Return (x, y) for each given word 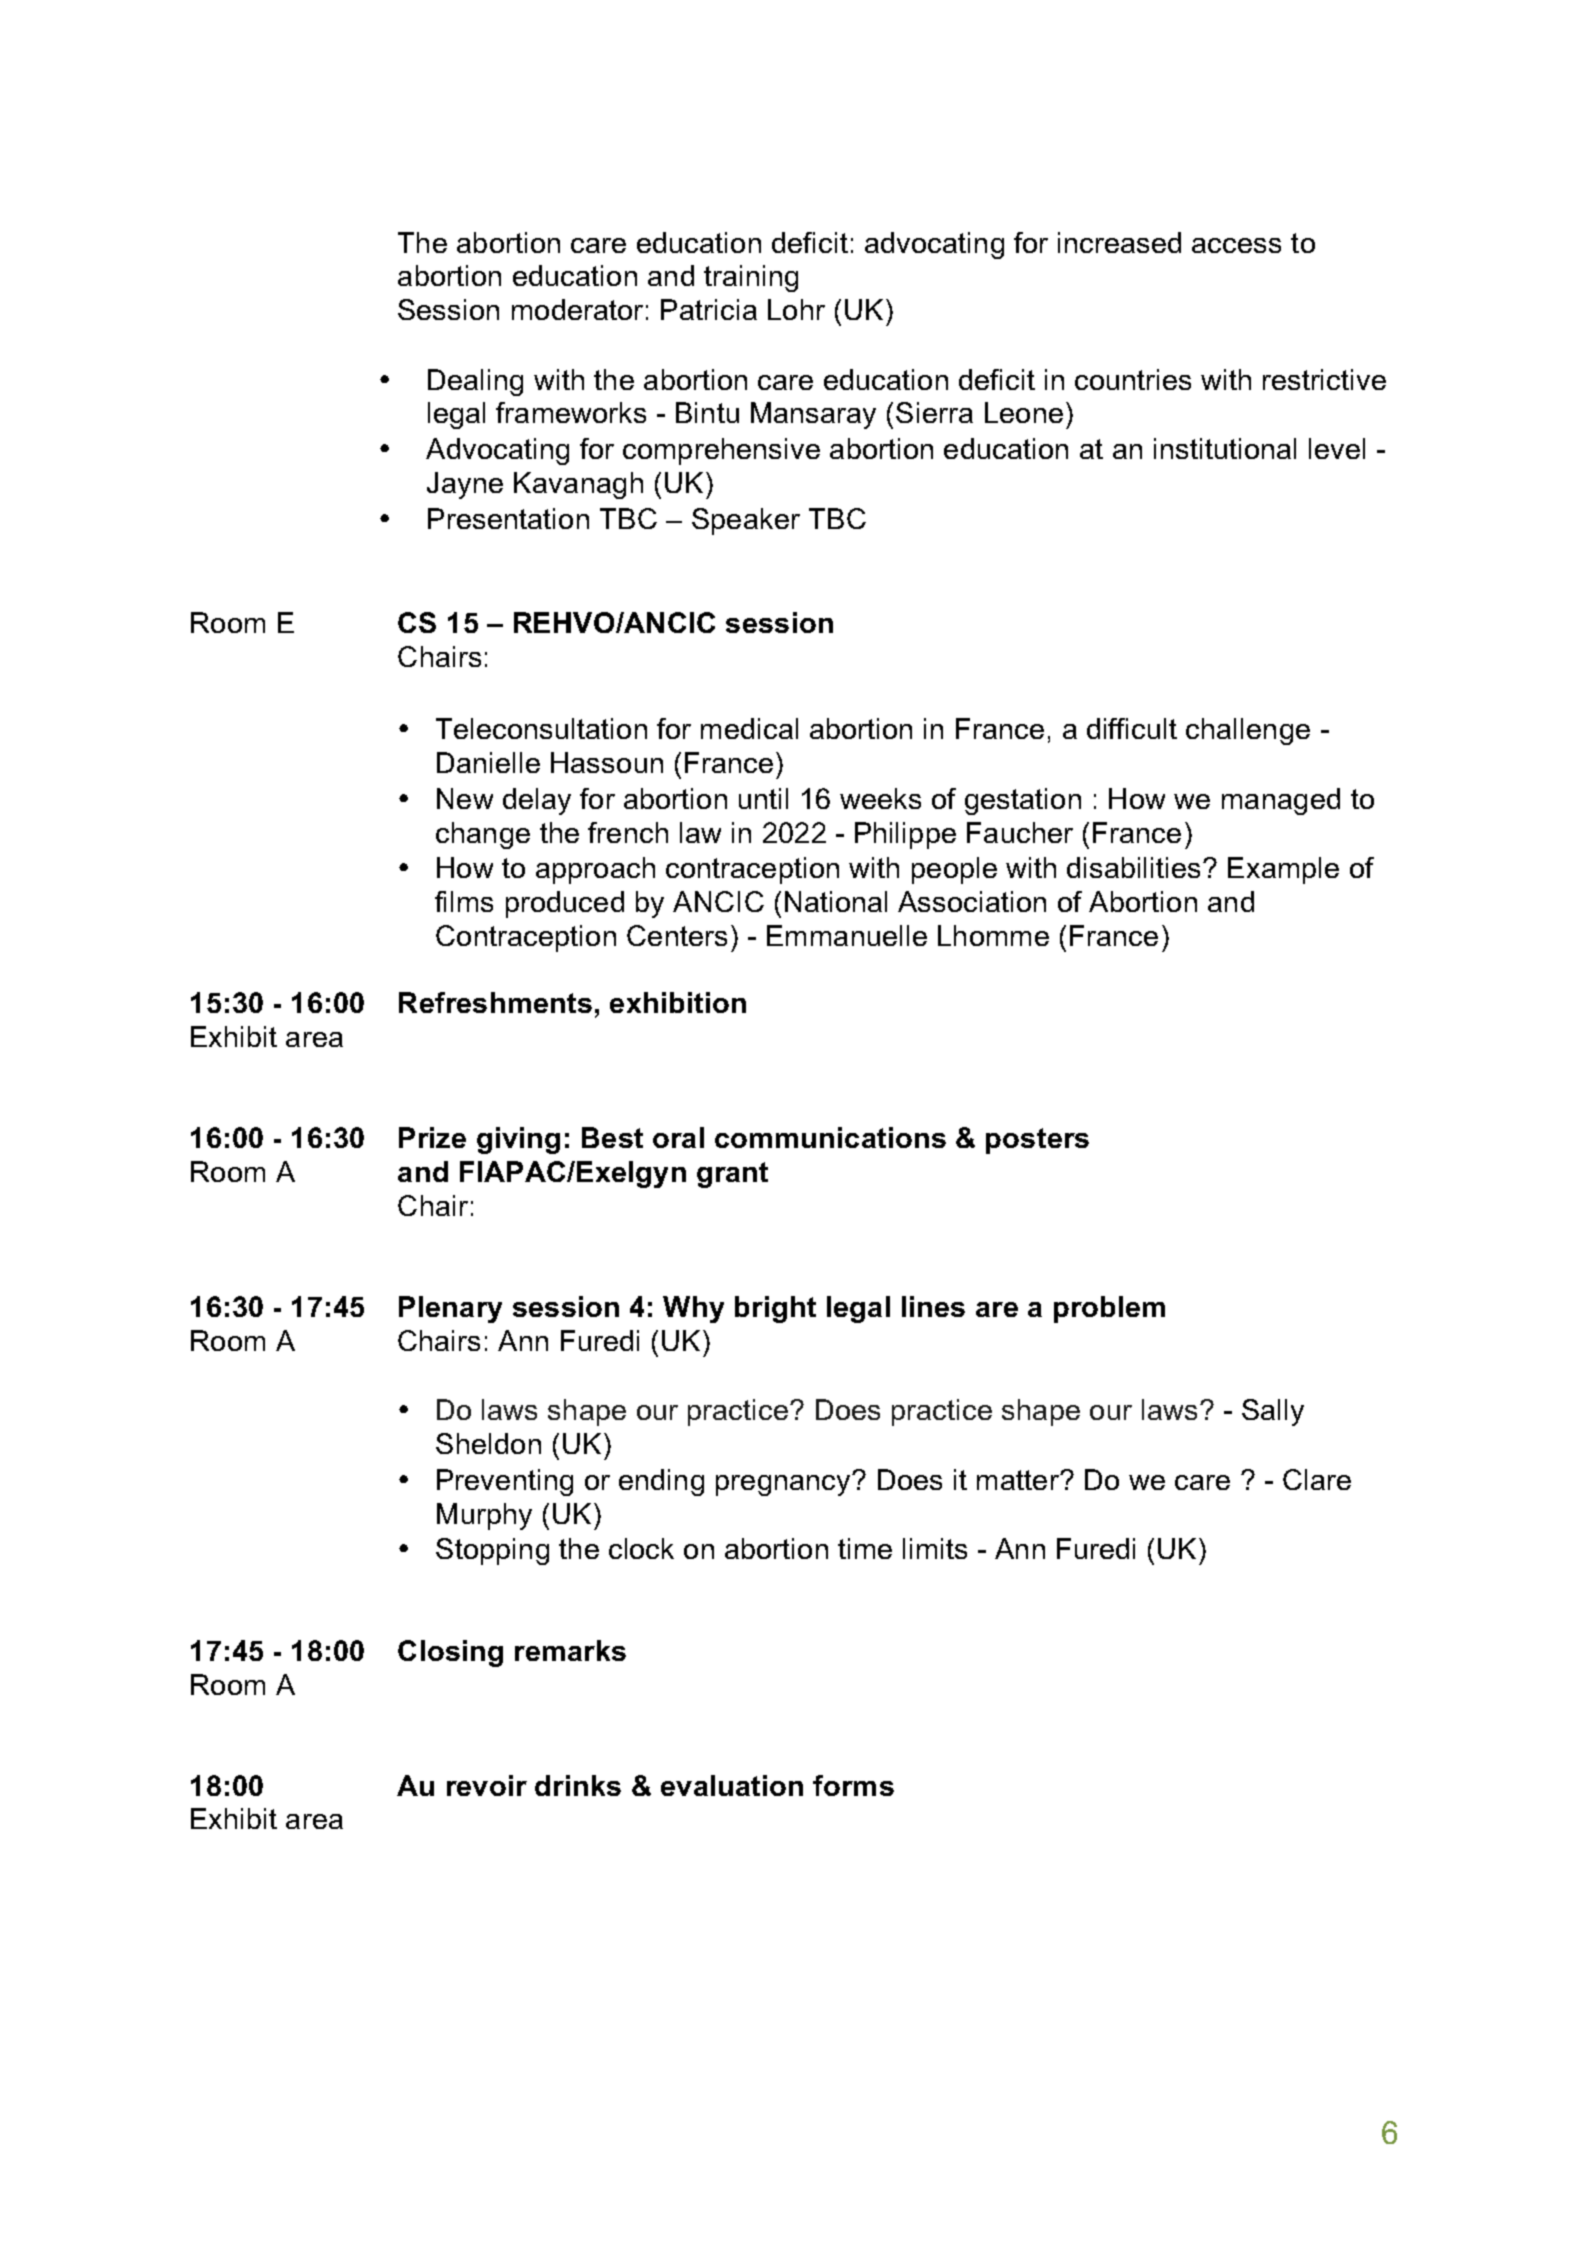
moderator (577, 309)
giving (518, 1140)
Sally (1273, 1412)
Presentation (508, 518)
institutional (1225, 448)
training (751, 278)
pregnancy (784, 1485)
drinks (578, 1785)
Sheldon (488, 1443)
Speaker (746, 521)
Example (1283, 870)
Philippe (905, 835)
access (1236, 245)
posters (1037, 1141)
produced (565, 904)
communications (830, 1137)
